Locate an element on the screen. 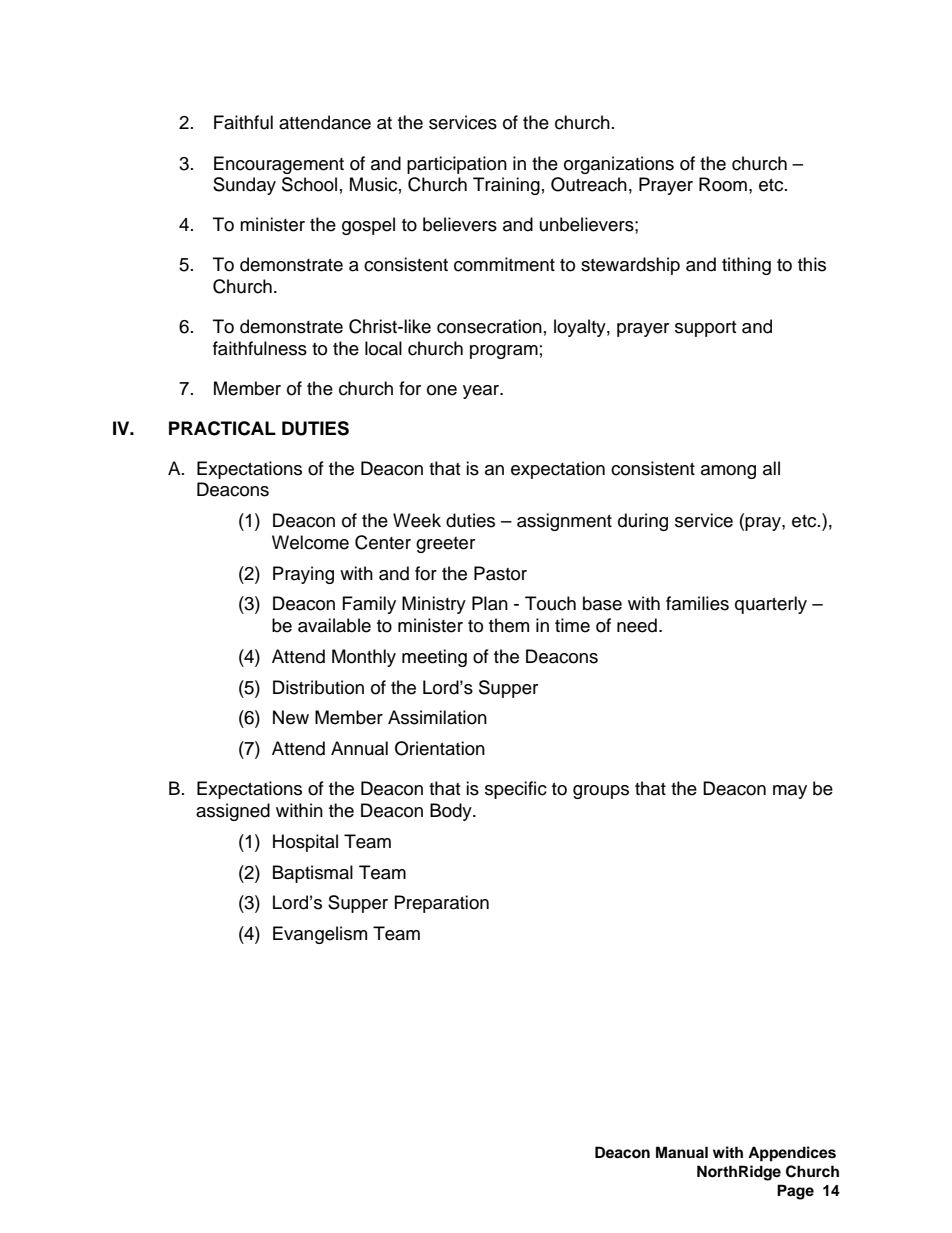  may is located at coordinates (790, 792).
